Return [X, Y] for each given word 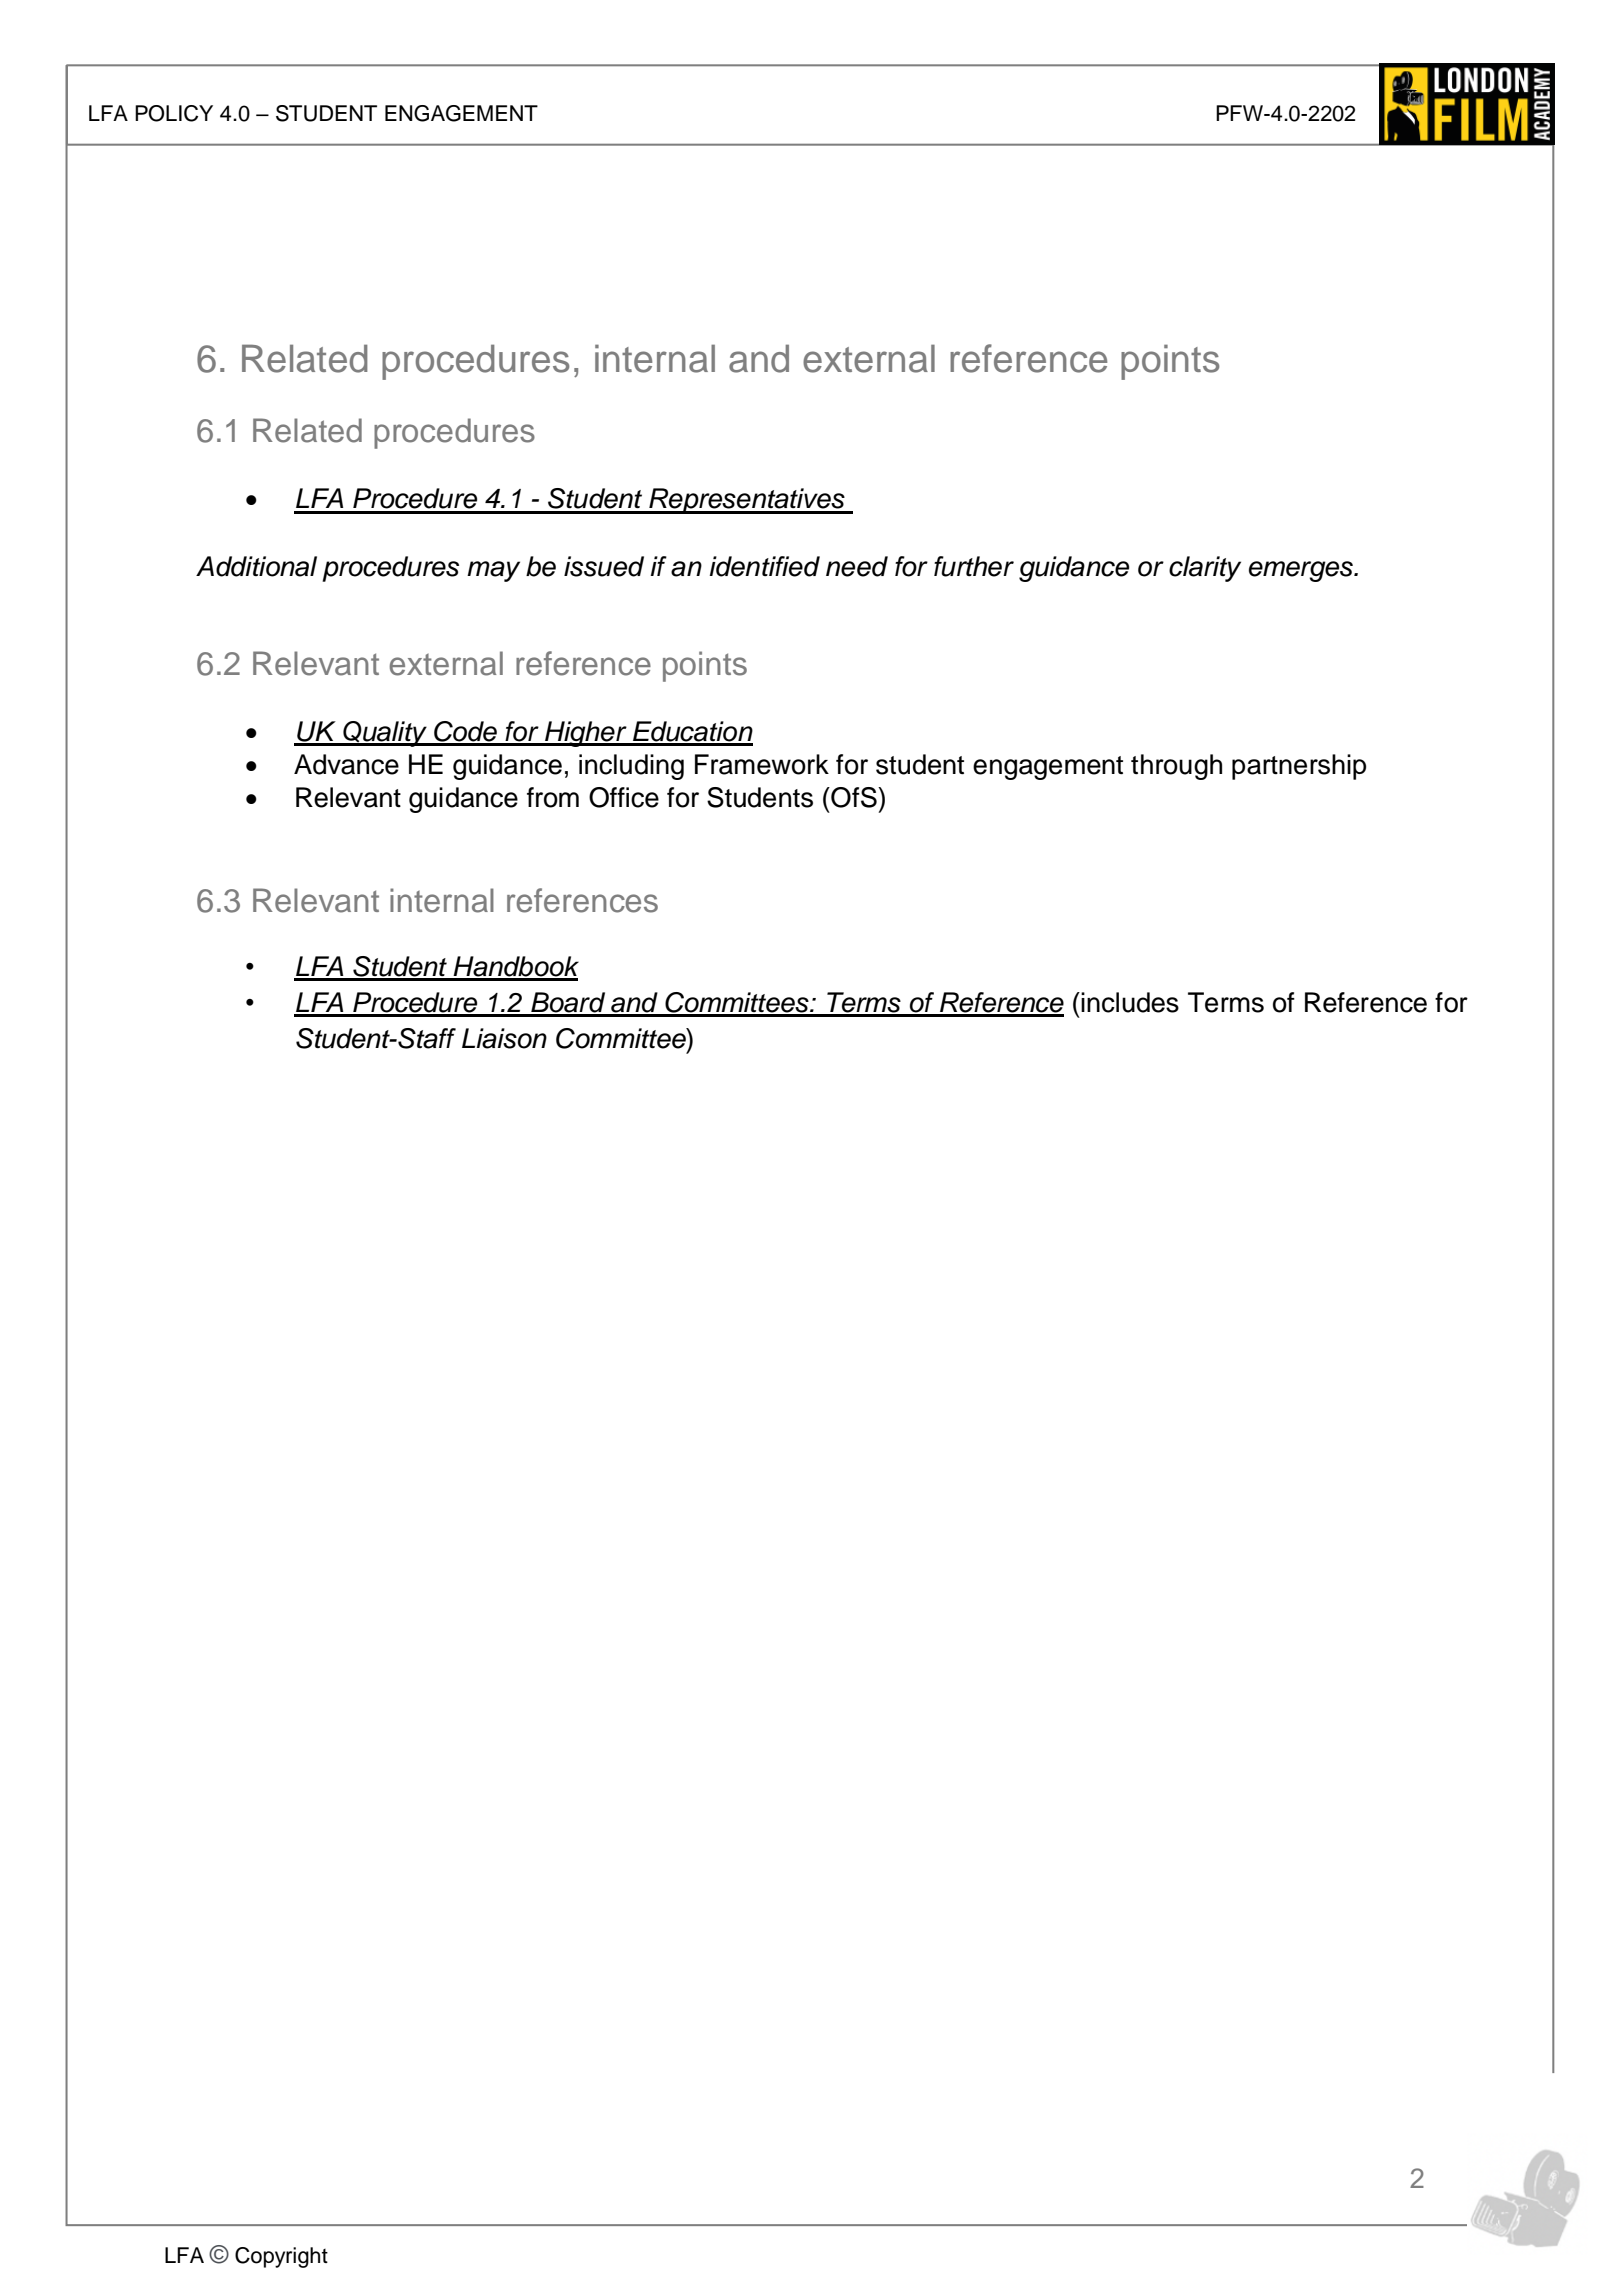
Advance [346, 764]
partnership [1299, 767]
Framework [762, 764]
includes [1130, 1002]
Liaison [504, 1038]
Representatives [747, 501]
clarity [1205, 569]
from [553, 797]
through [1176, 767]
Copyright [281, 2257]
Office [624, 797]
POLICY [174, 113]
